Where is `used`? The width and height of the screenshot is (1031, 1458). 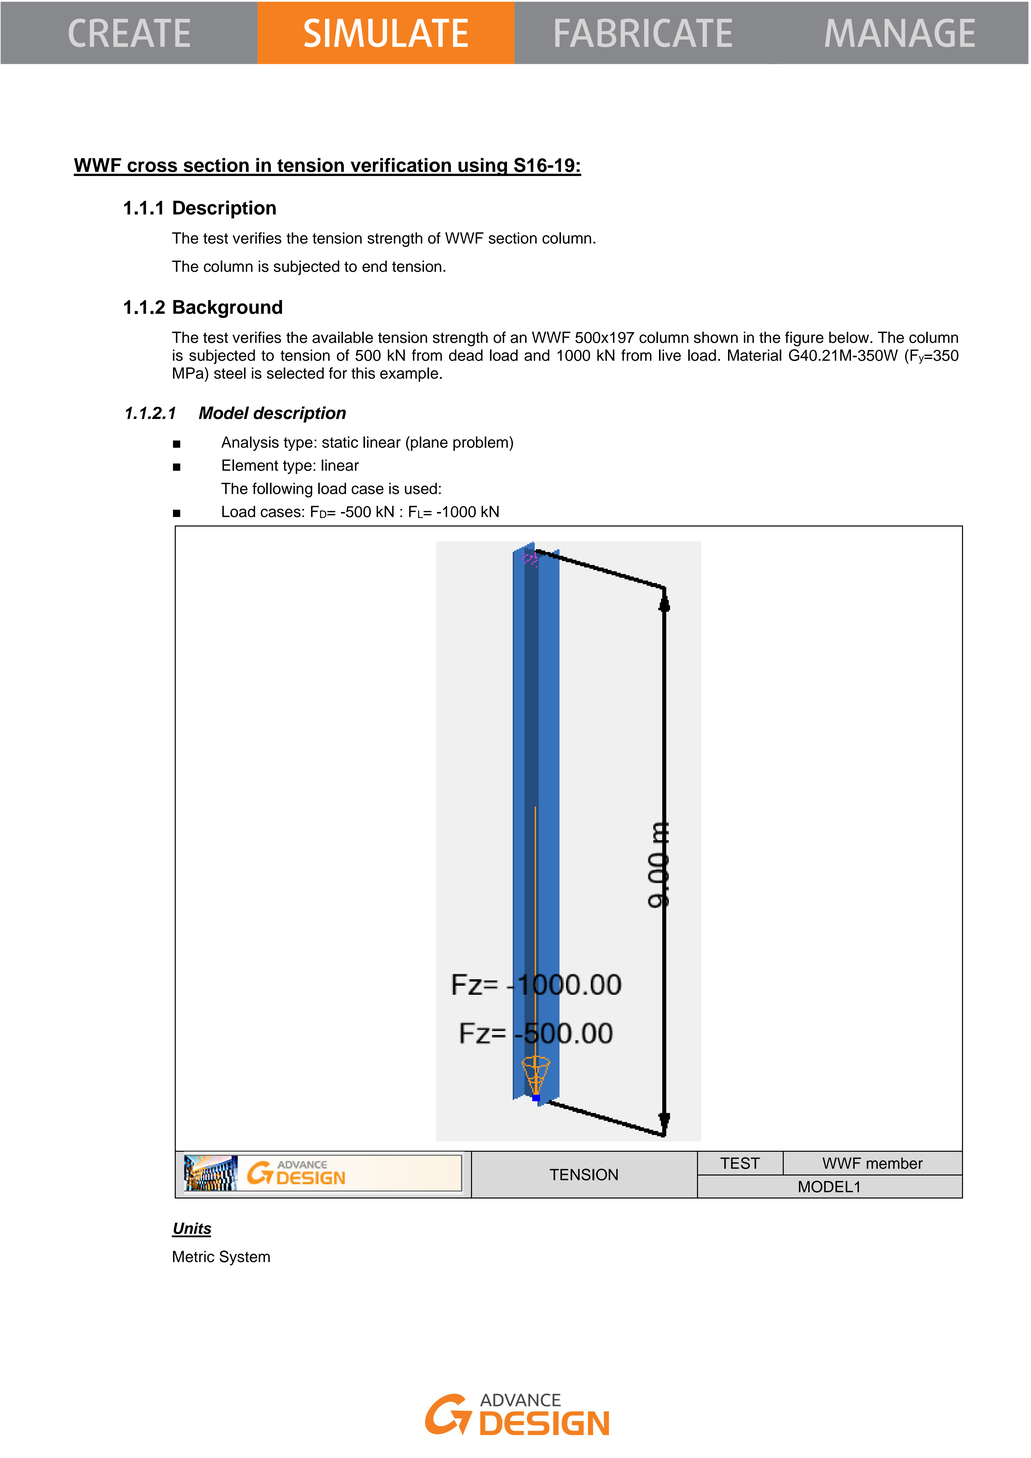
used is located at coordinates (421, 489).
